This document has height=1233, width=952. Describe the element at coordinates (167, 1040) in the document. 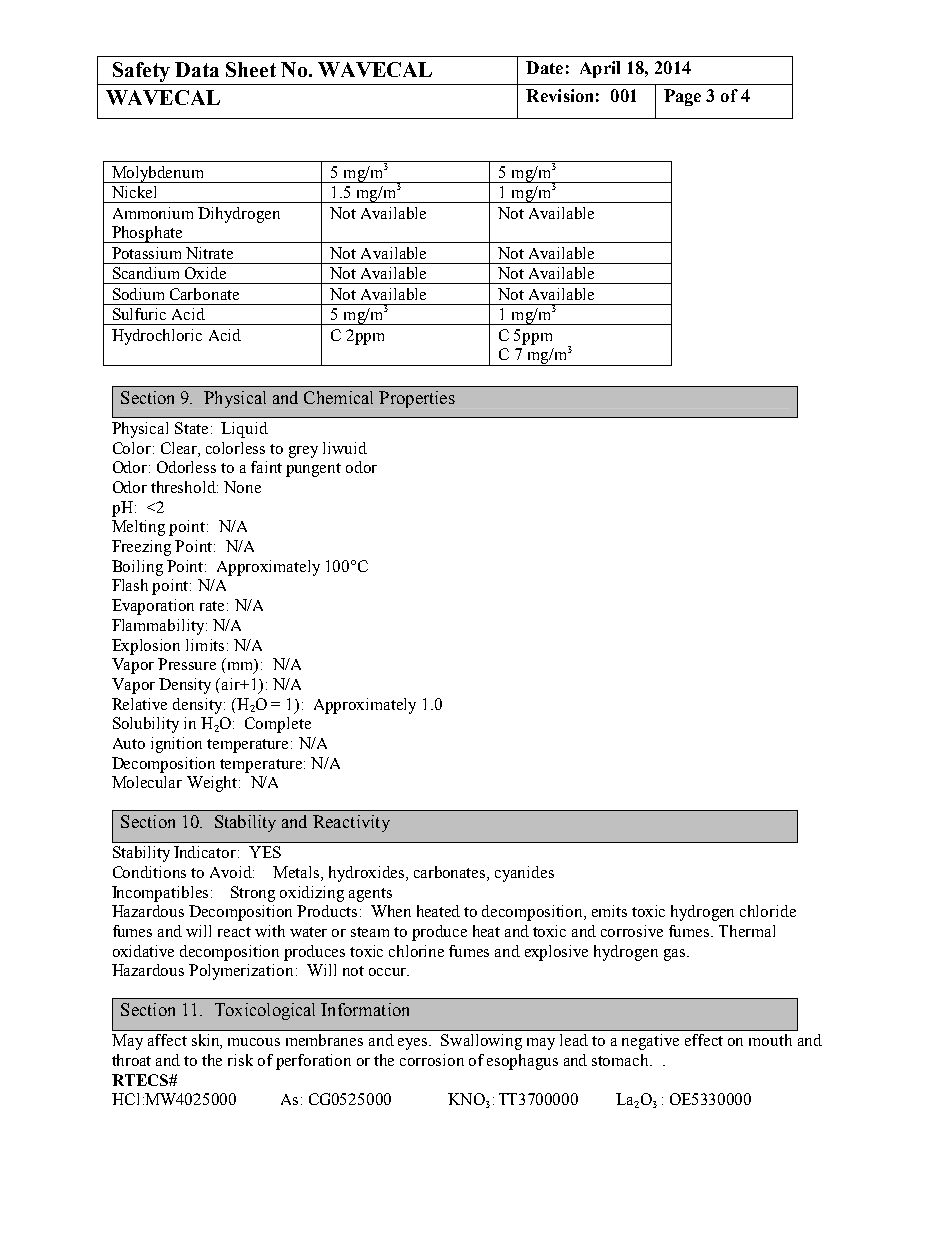

I see `affect` at that location.
